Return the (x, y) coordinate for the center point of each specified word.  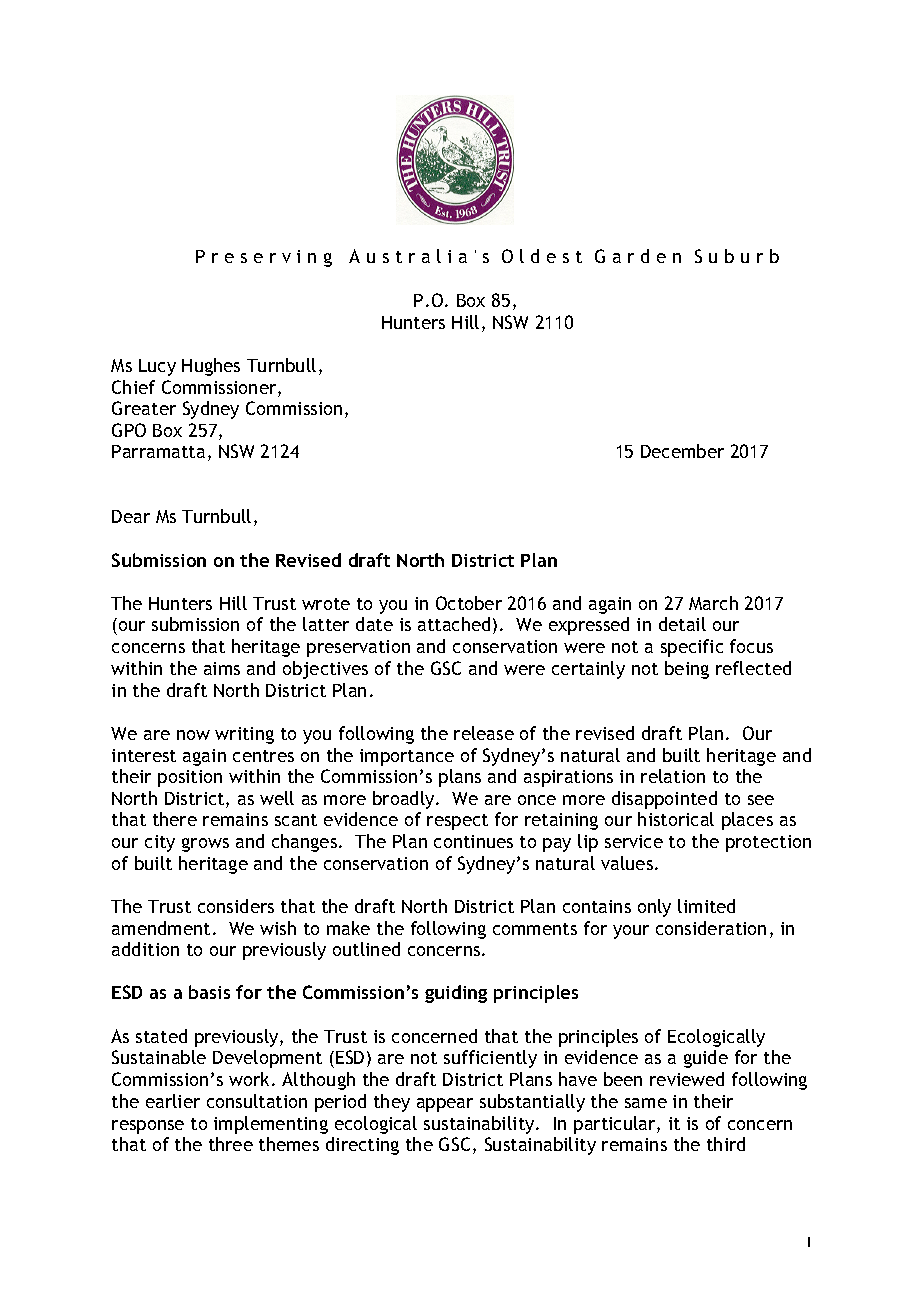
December (682, 451)
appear (445, 1105)
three (231, 1144)
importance (407, 757)
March (713, 603)
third (726, 1144)
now (193, 735)
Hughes (211, 367)
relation (673, 776)
